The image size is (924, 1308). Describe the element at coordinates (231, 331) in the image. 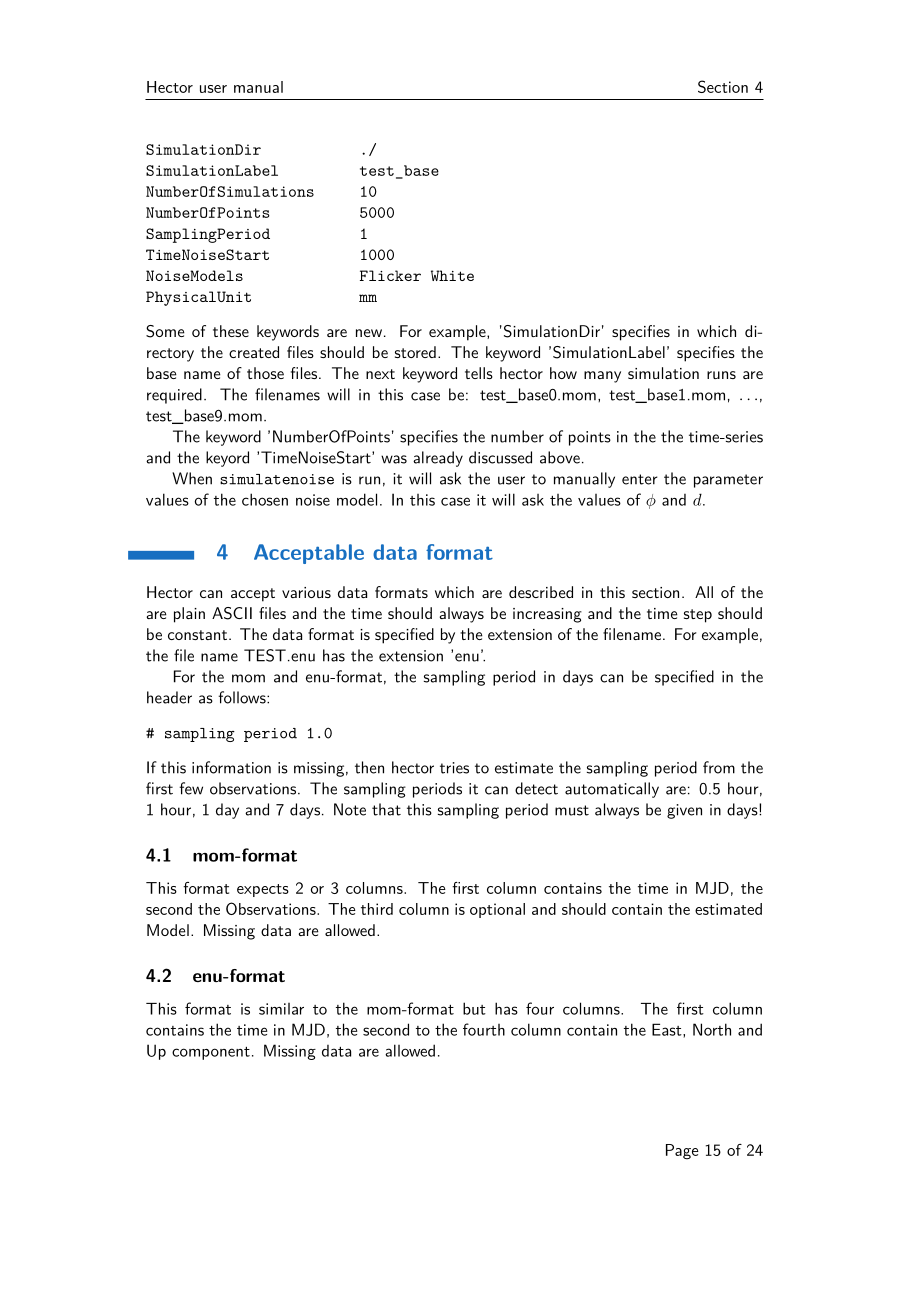

I see `these` at that location.
